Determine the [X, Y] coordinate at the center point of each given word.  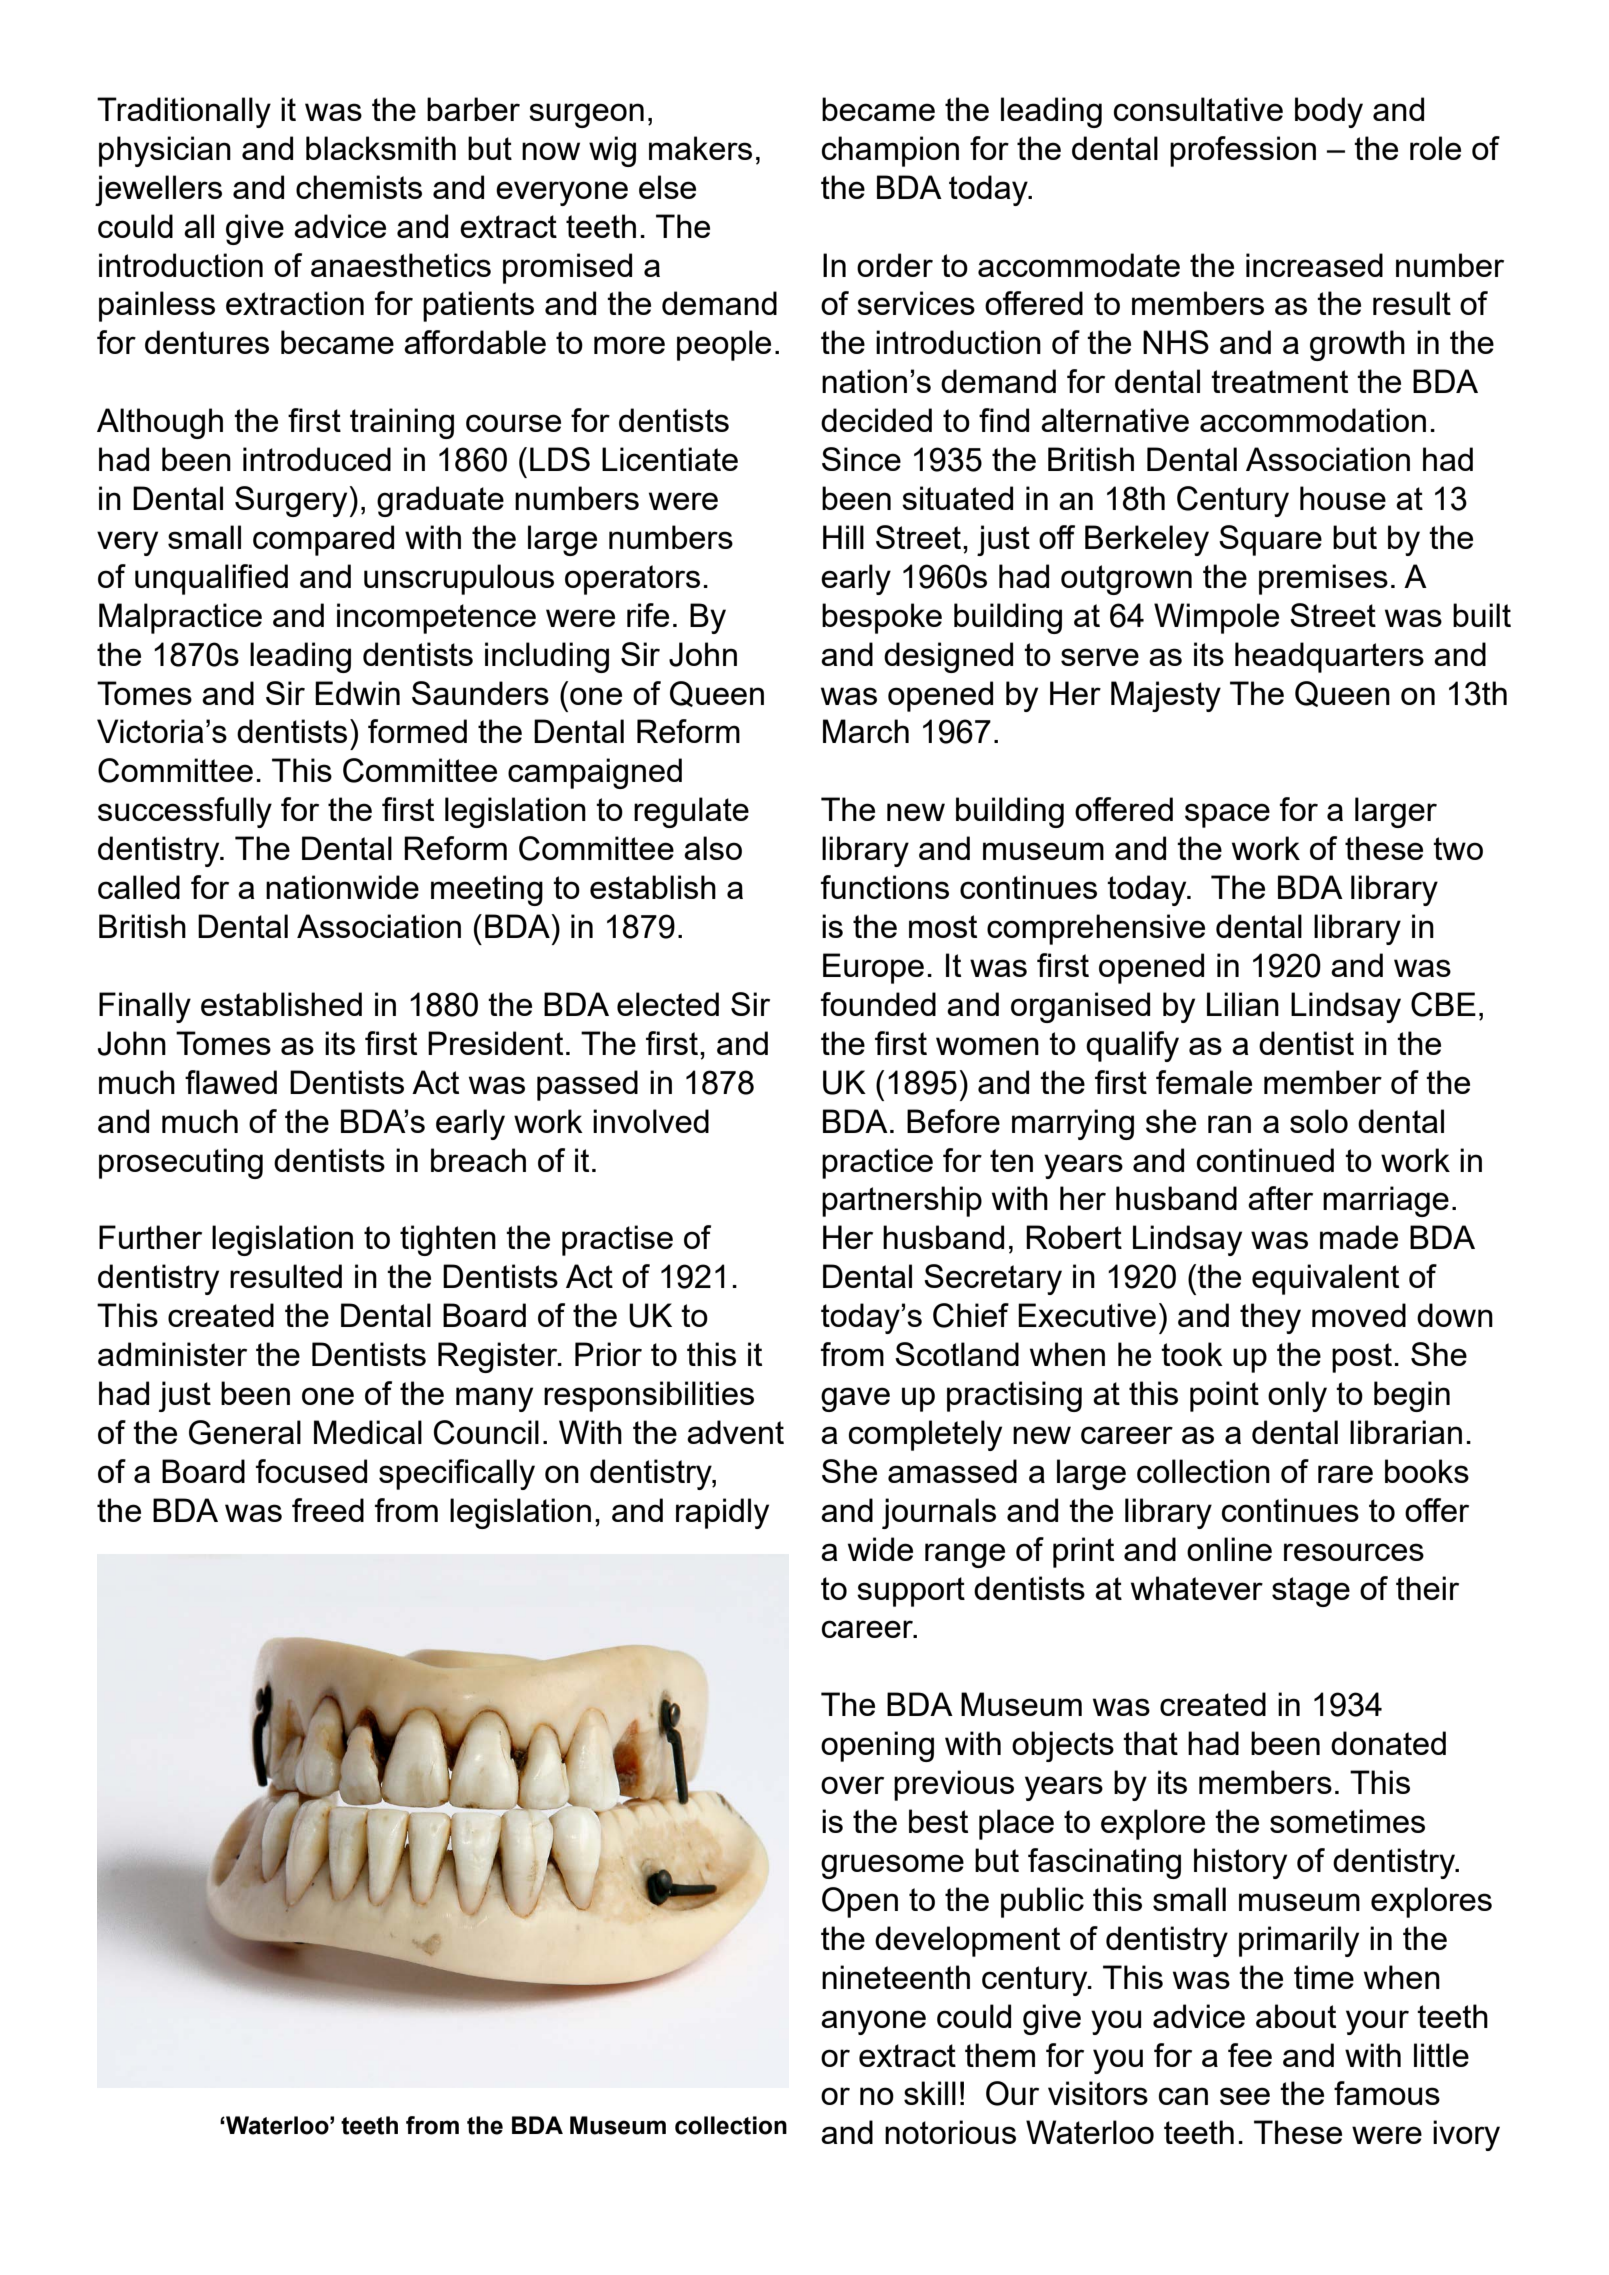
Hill [843, 537]
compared [323, 540]
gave [855, 1399]
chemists [359, 187]
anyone [873, 2022]
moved [1359, 1315]
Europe [873, 968]
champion [890, 151]
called [139, 887]
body [1329, 112]
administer [172, 1354]
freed [328, 1510]
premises [1323, 579]
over [852, 1785]
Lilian [1243, 1004]
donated [1388, 1743]
